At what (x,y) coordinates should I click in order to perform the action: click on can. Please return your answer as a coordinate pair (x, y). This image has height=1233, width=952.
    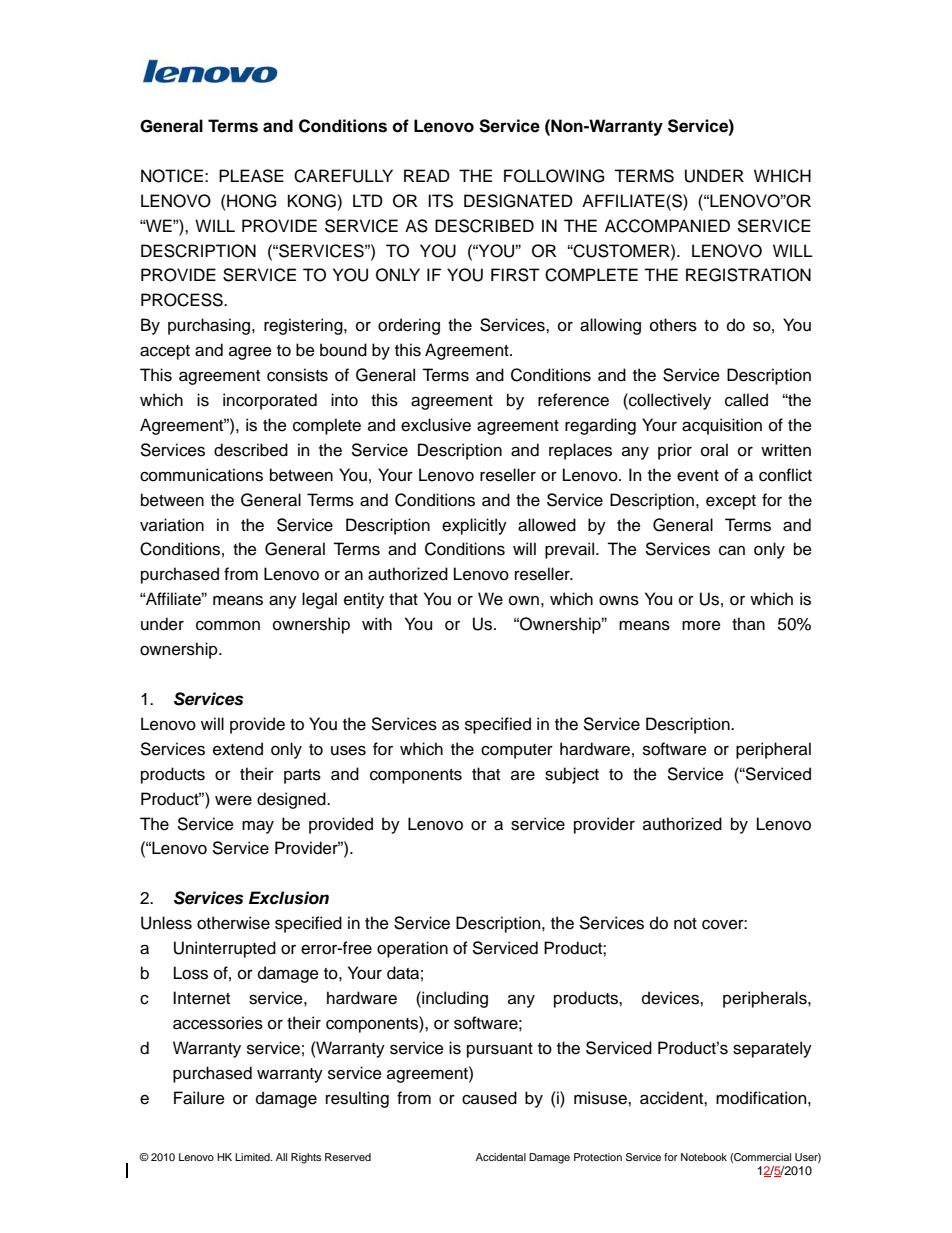
    Looking at the image, I should click on (732, 550).
